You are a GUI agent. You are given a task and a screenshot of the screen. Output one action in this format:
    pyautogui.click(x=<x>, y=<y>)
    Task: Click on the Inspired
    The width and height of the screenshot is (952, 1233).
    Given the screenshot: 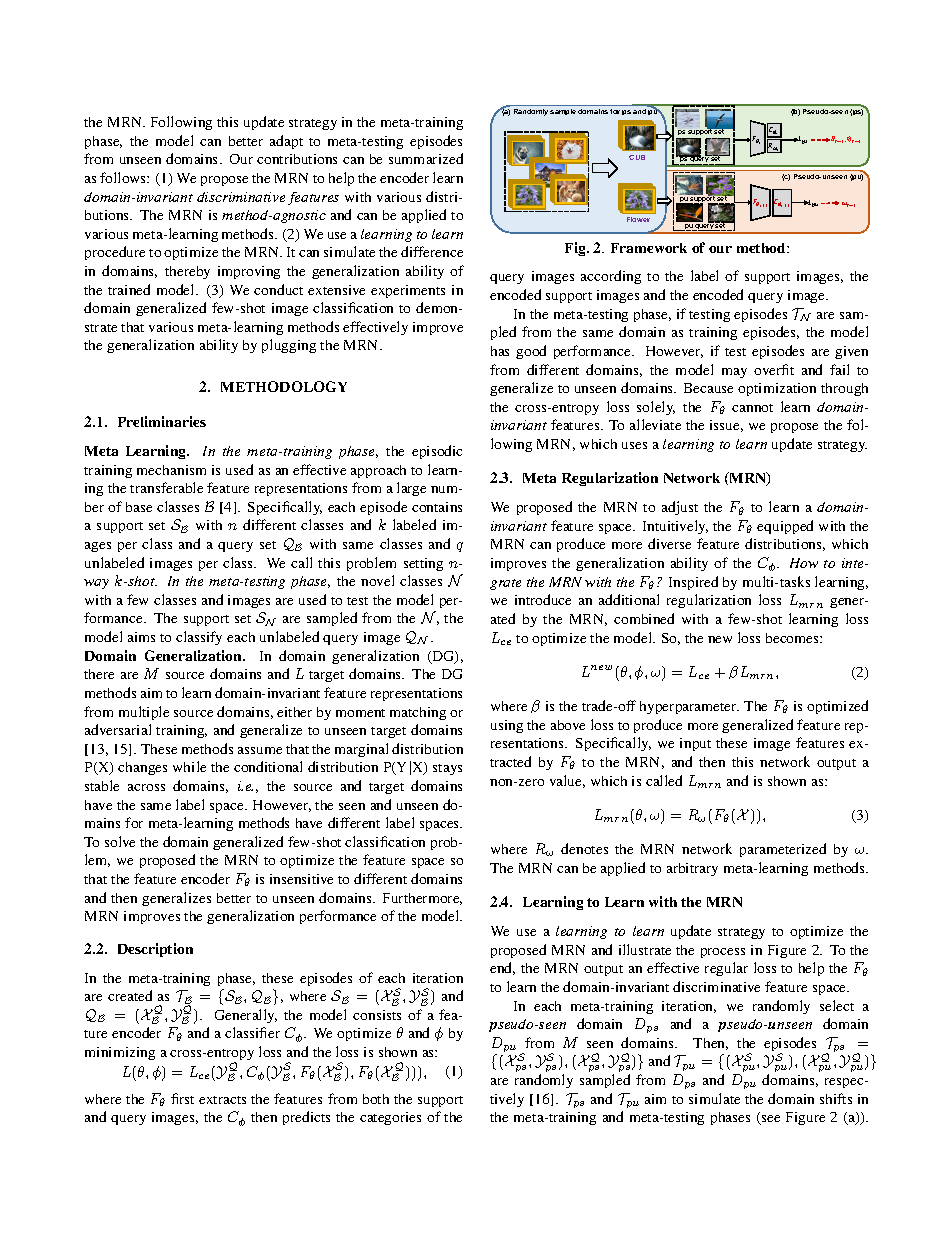 What is the action you would take?
    pyautogui.click(x=693, y=583)
